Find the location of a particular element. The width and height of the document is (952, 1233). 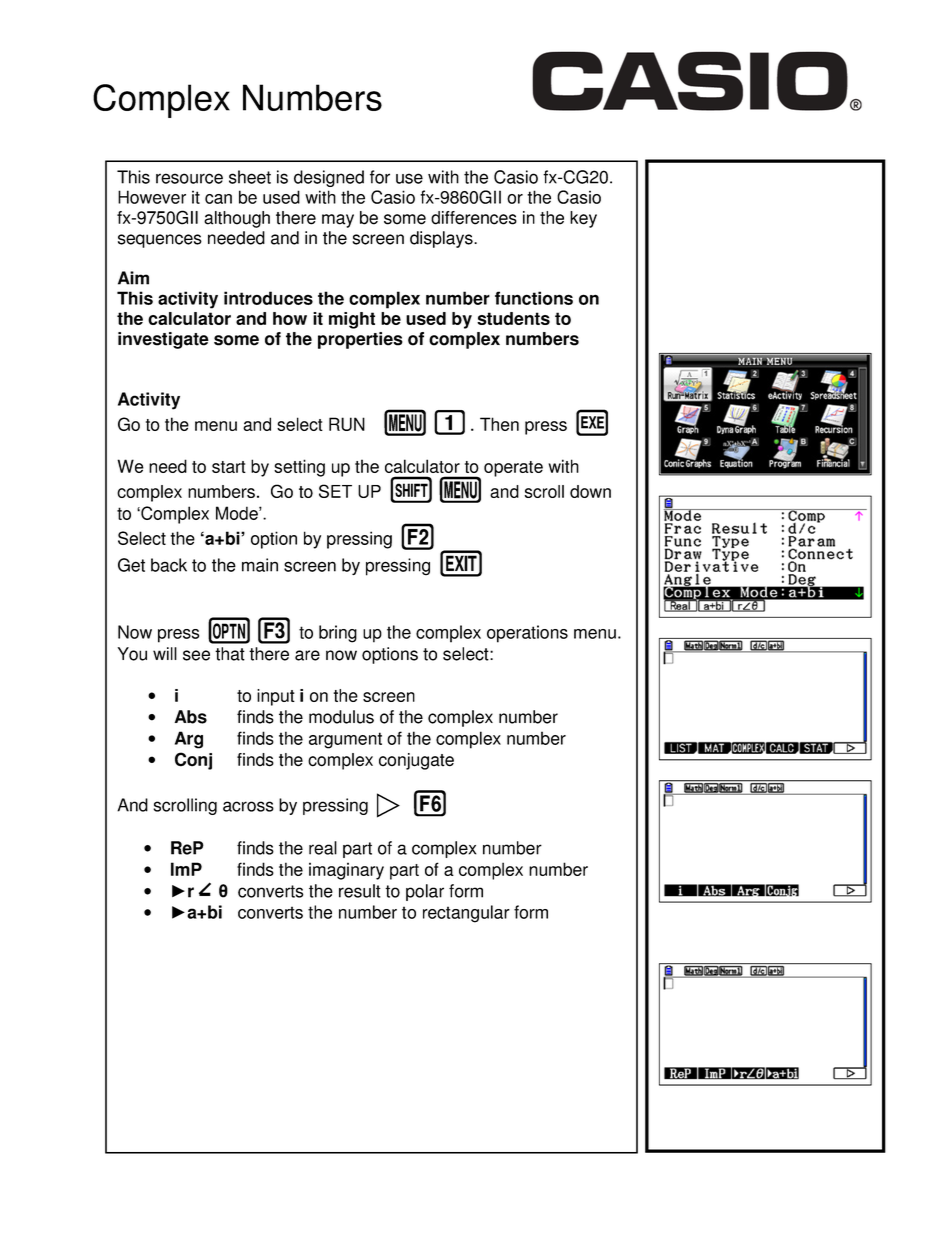

students is located at coordinates (513, 318).
